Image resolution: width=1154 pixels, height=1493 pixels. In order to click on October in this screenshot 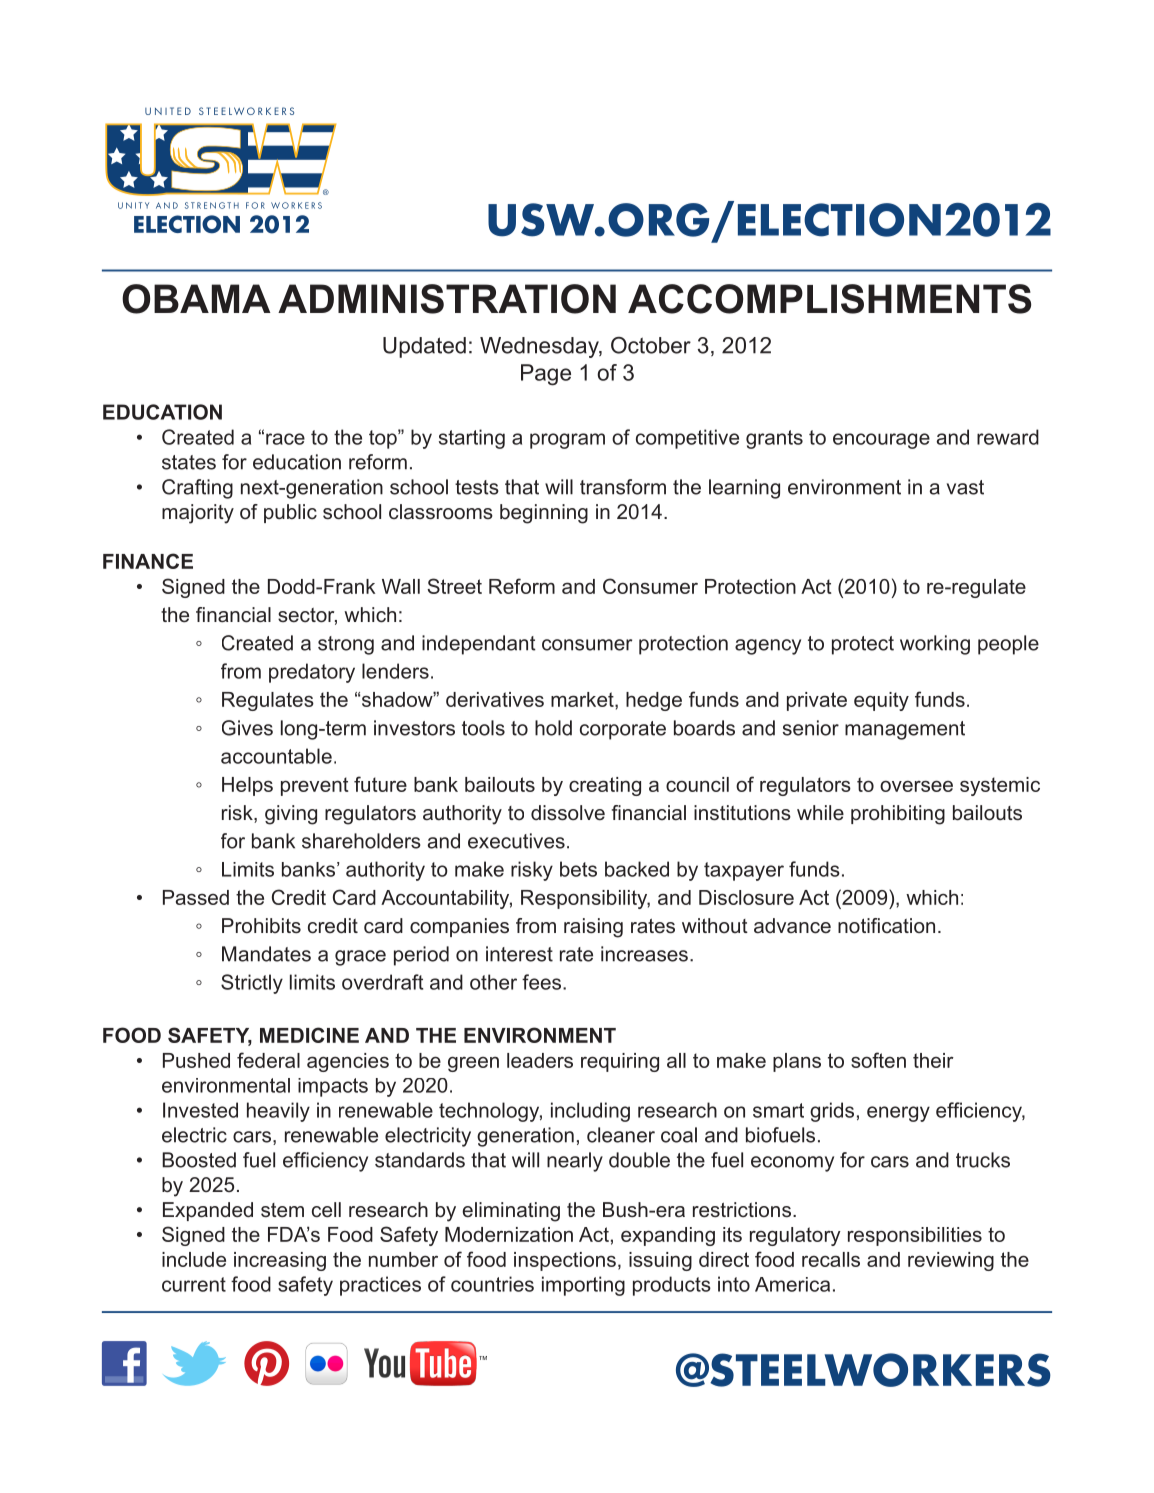, I will do `click(651, 345)`.
